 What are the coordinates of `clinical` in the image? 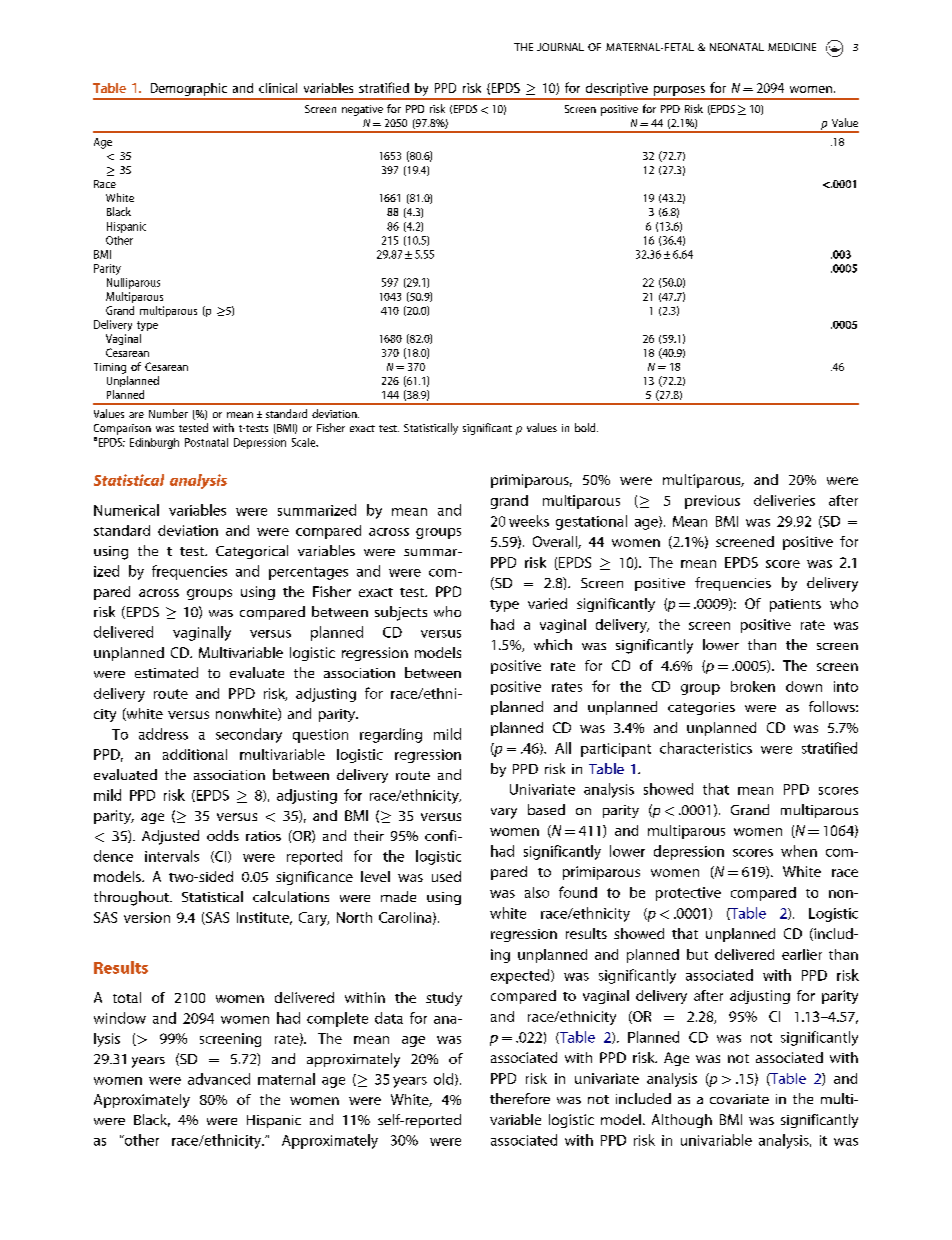 It's located at (278, 88).
